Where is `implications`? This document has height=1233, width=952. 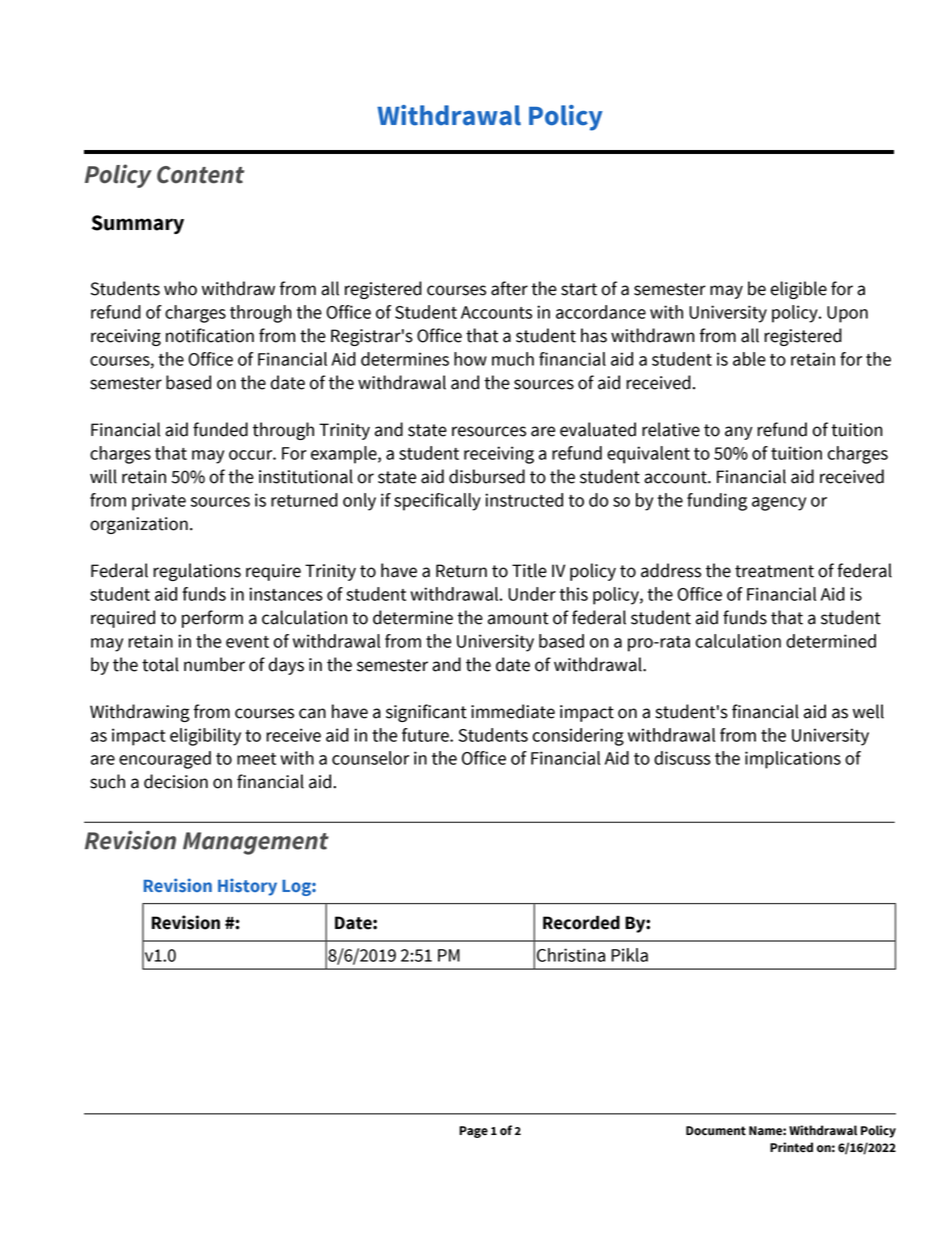 implications is located at coordinates (793, 760).
